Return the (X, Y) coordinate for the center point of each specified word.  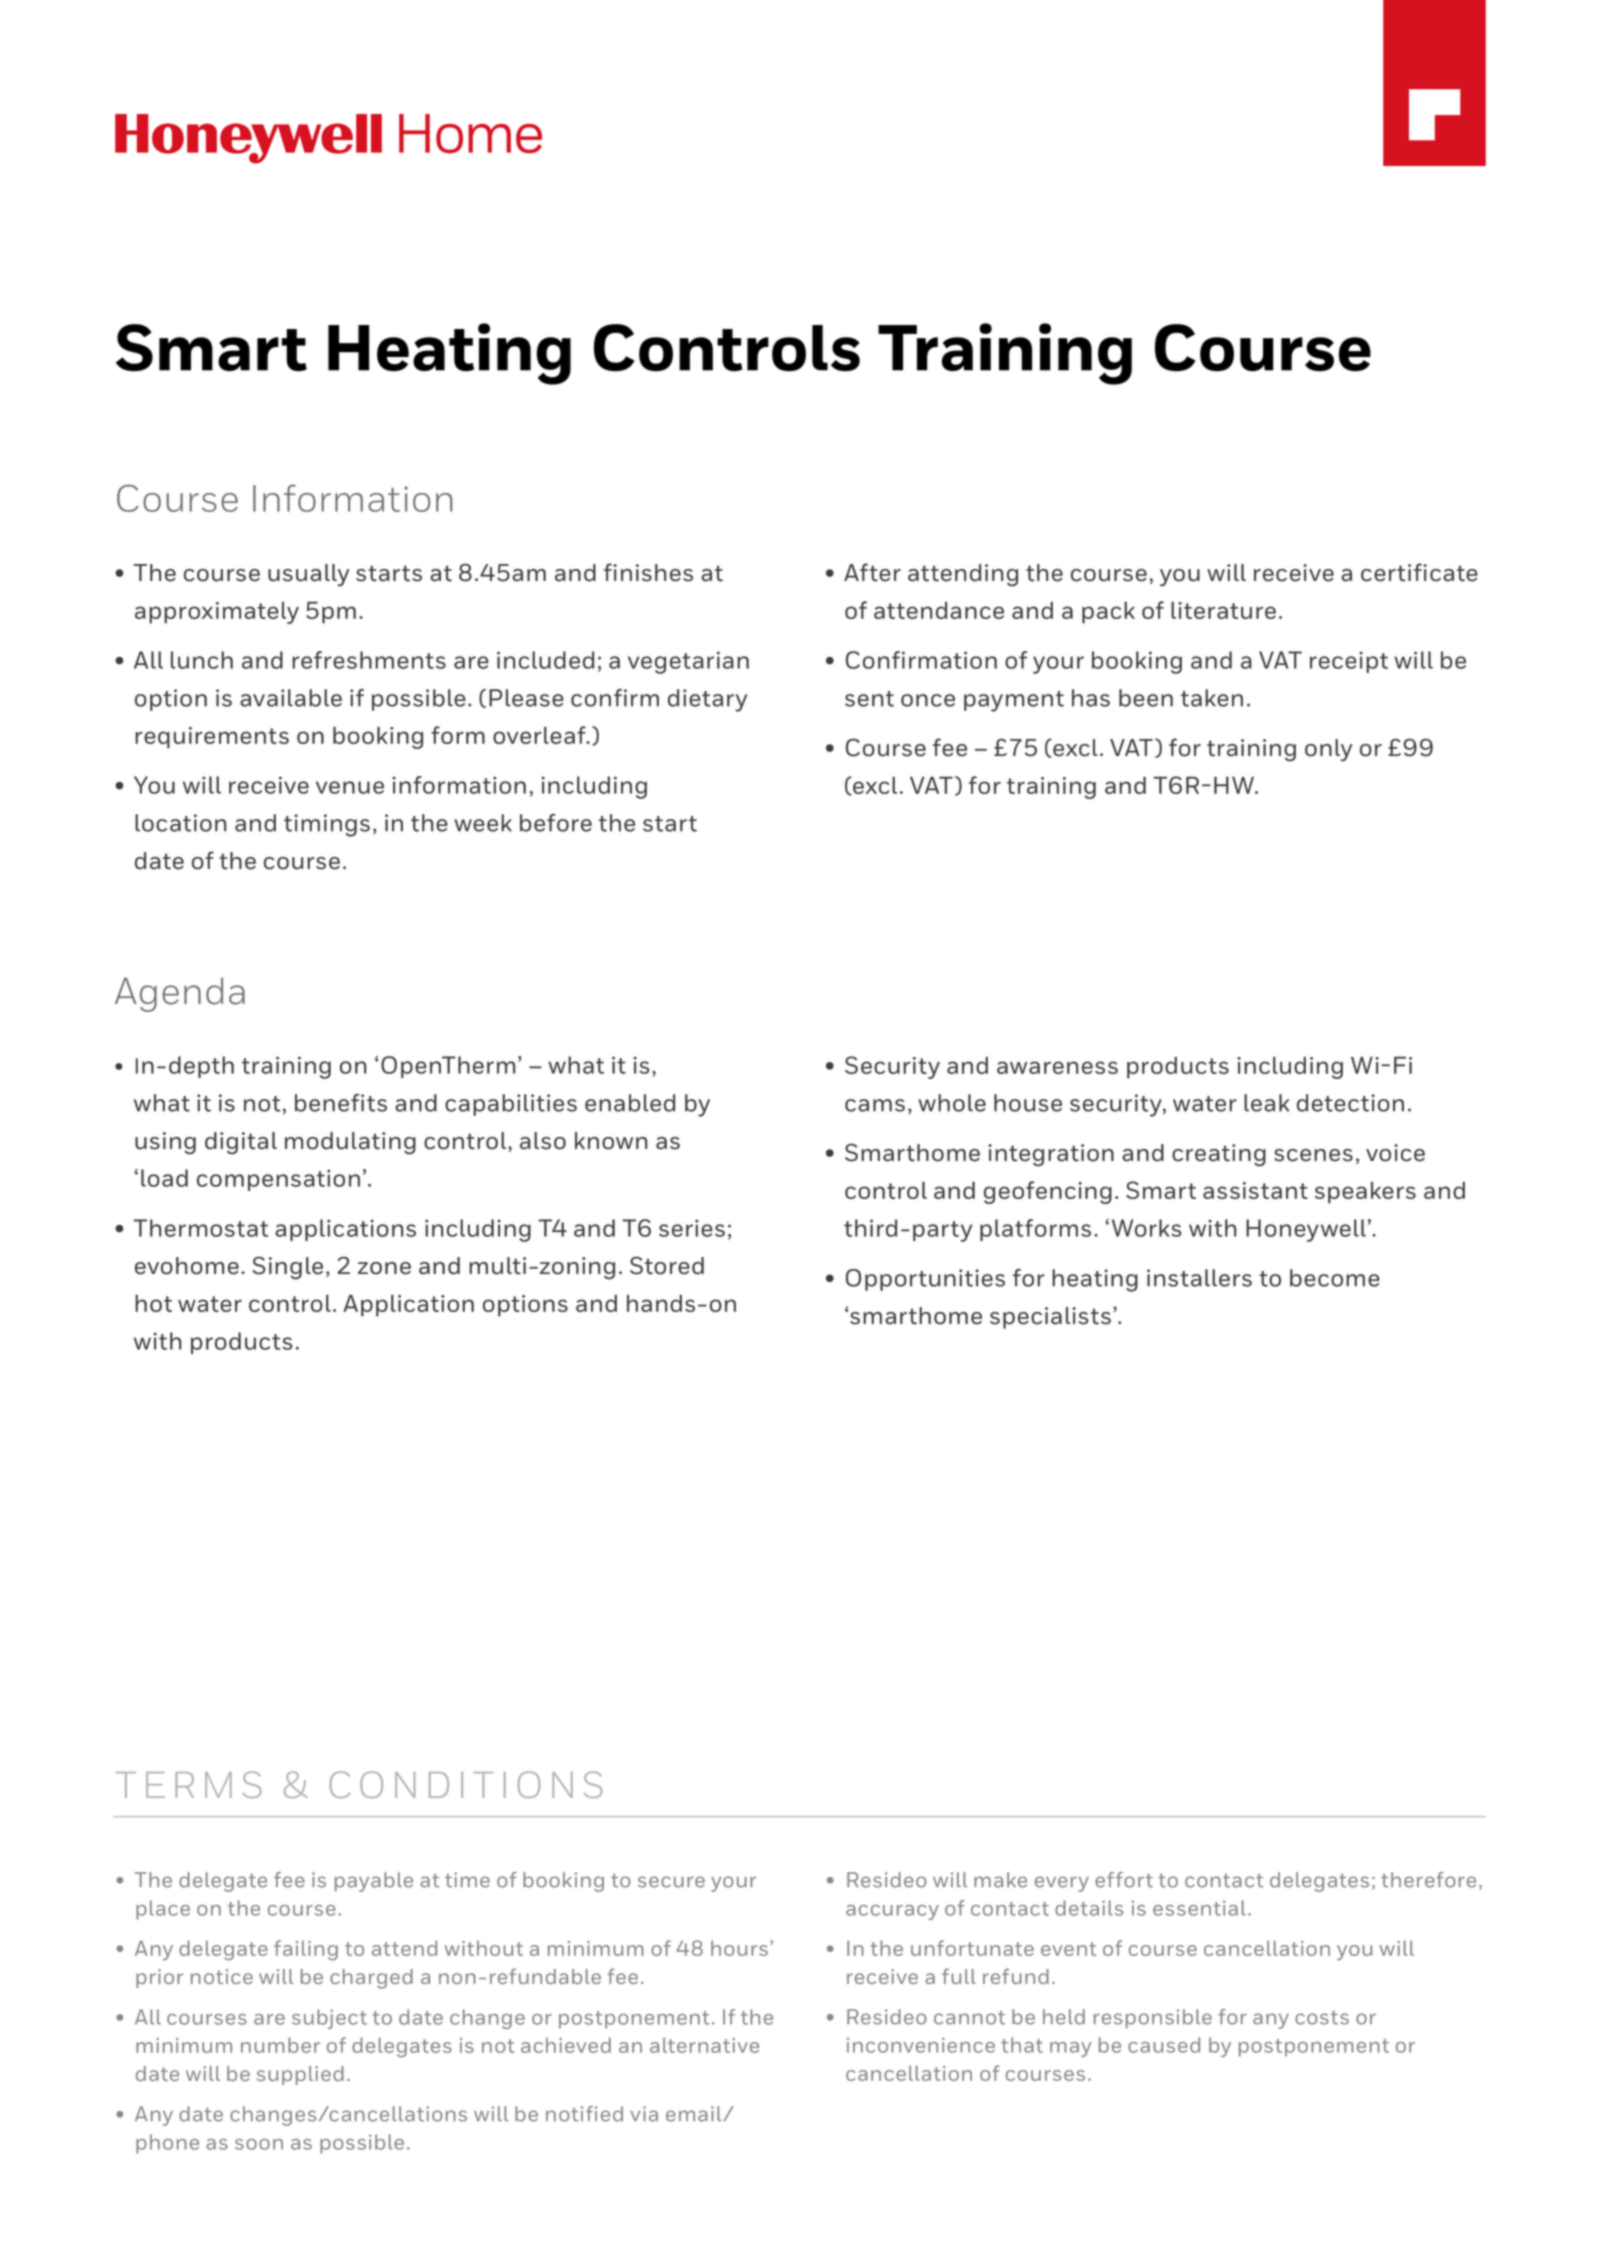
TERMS (188, 1784)
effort (1124, 1880)
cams (875, 1105)
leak (1267, 1103)
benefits (341, 1103)
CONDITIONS (466, 1784)
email (695, 2114)
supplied (300, 2075)
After (872, 572)
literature (1223, 610)
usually (308, 575)
